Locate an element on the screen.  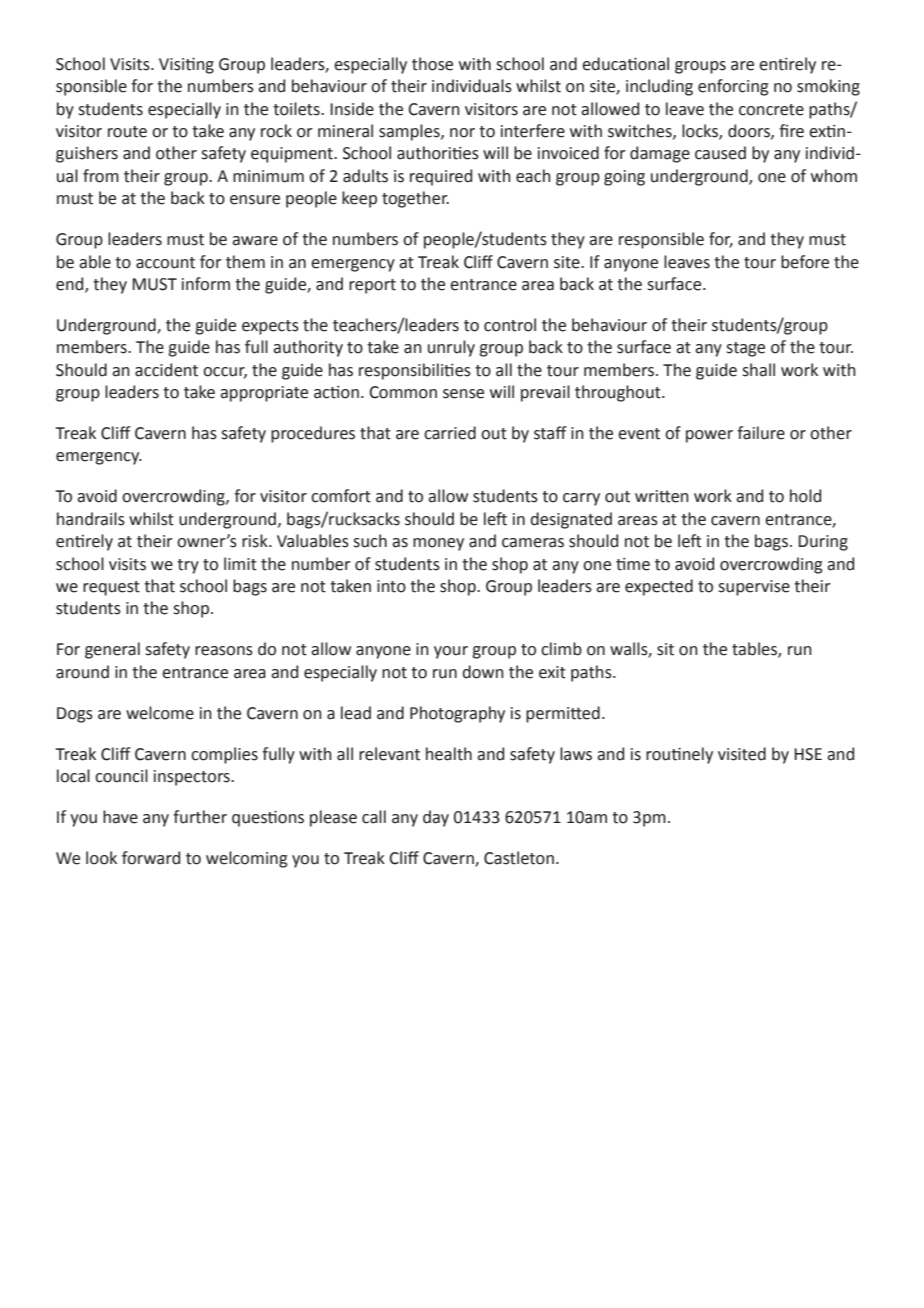
failure is located at coordinates (761, 433).
